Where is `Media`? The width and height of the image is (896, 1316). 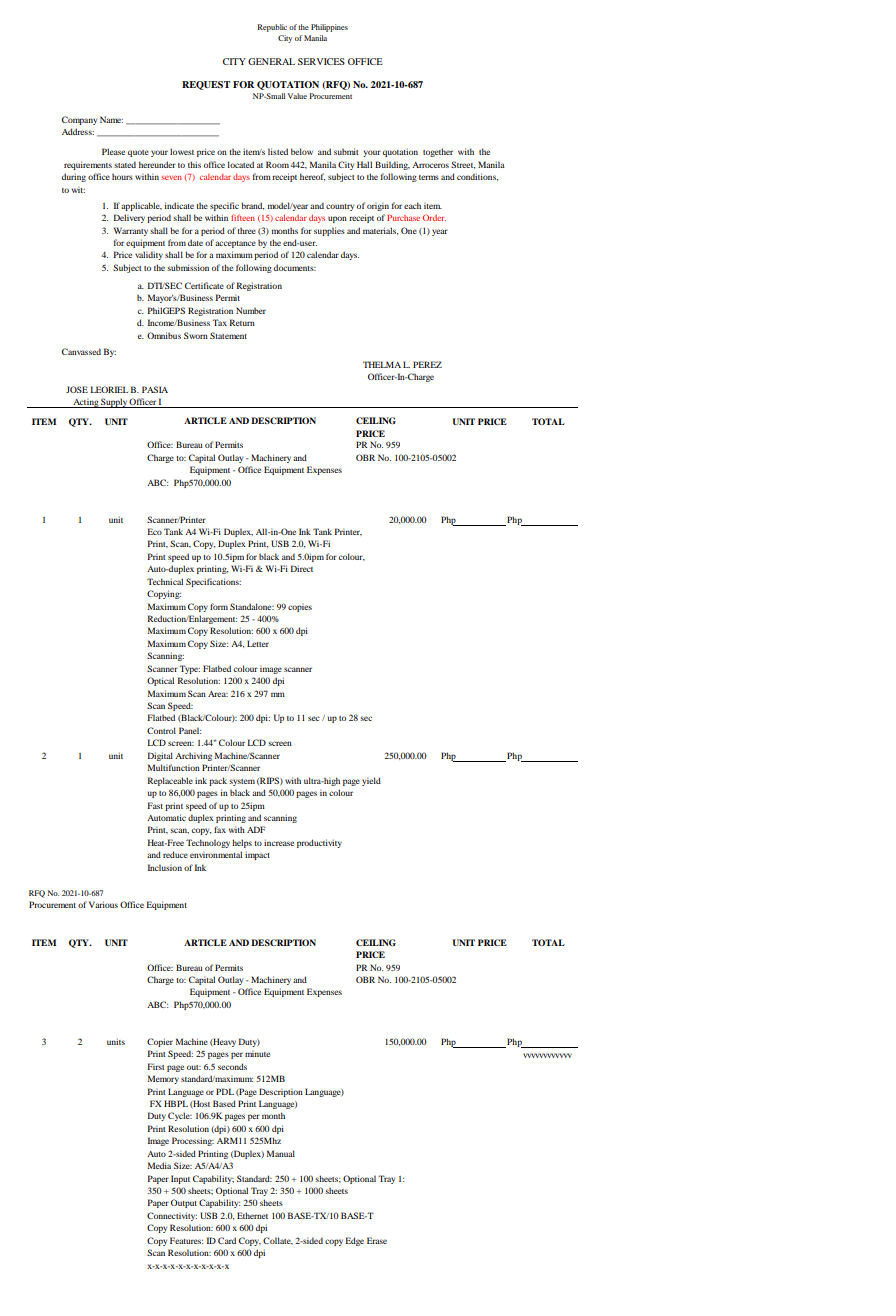
Media is located at coordinates (159, 1165).
